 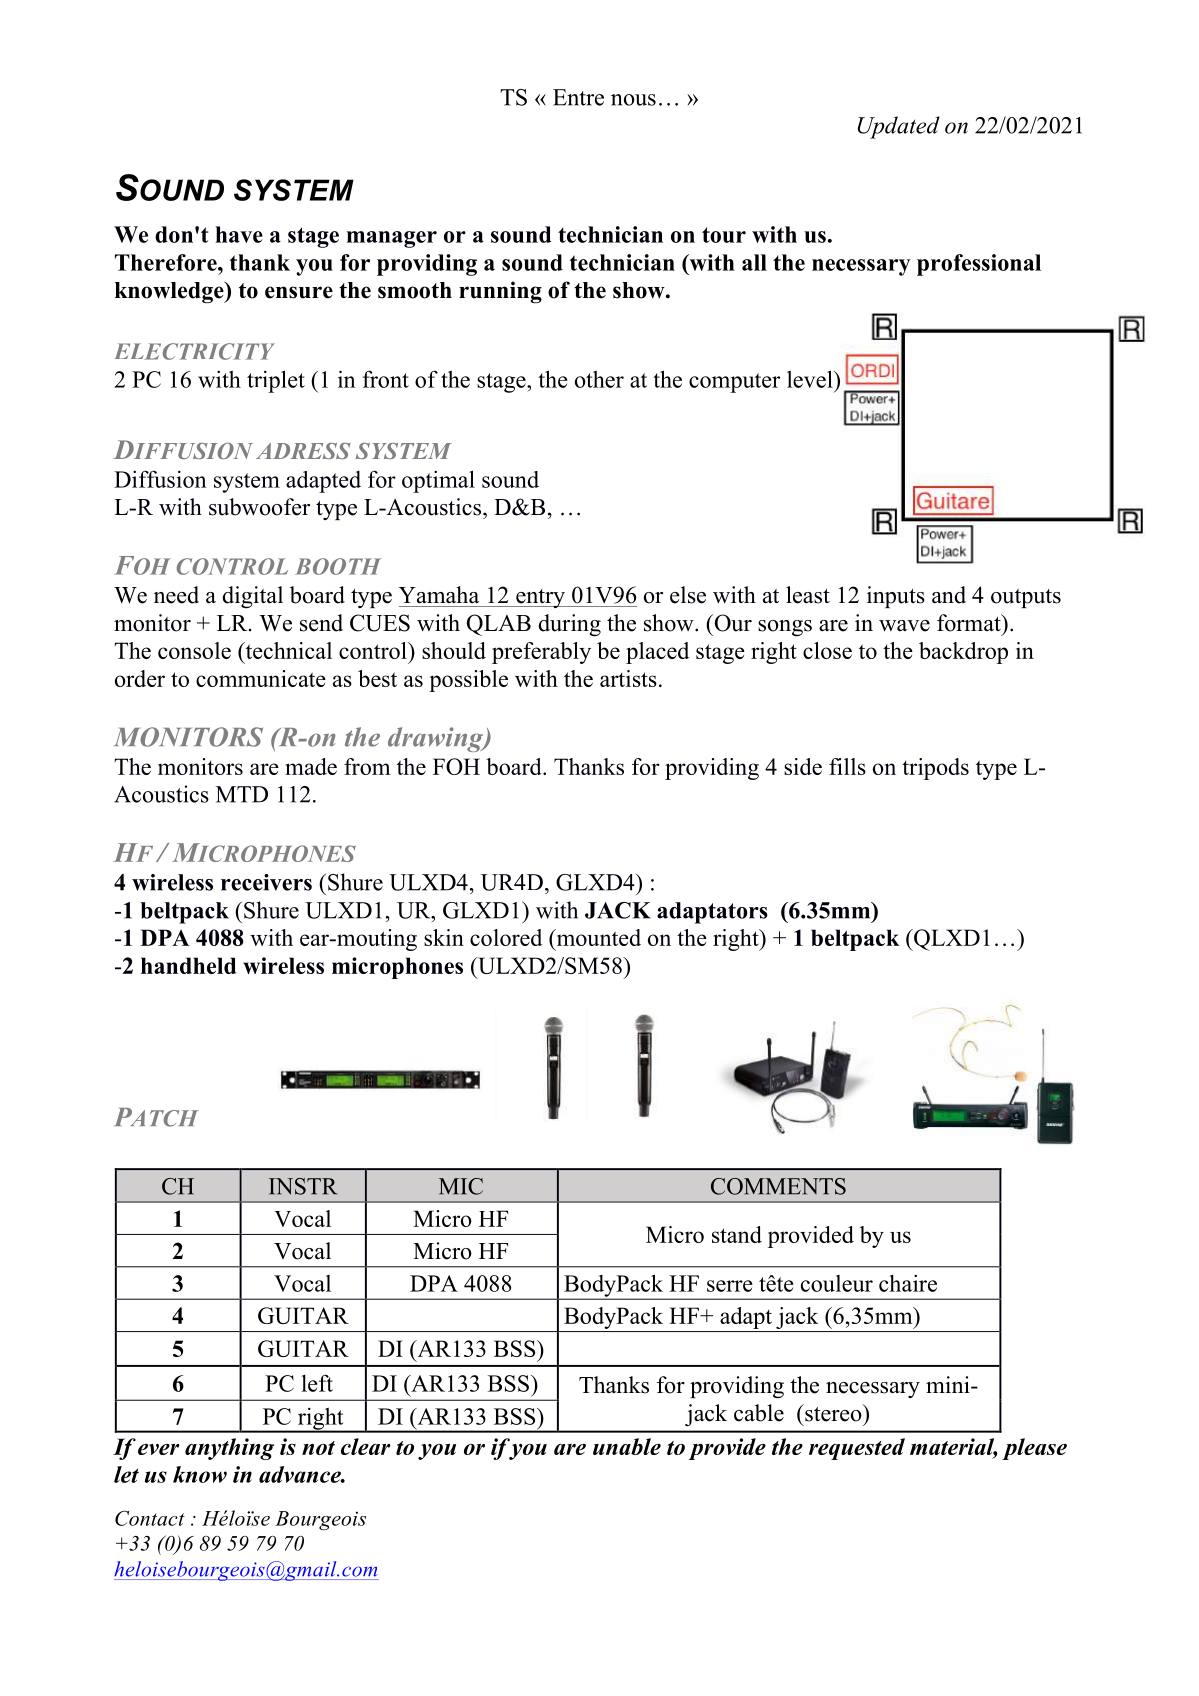 I want to click on Entre, so click(x=578, y=97).
